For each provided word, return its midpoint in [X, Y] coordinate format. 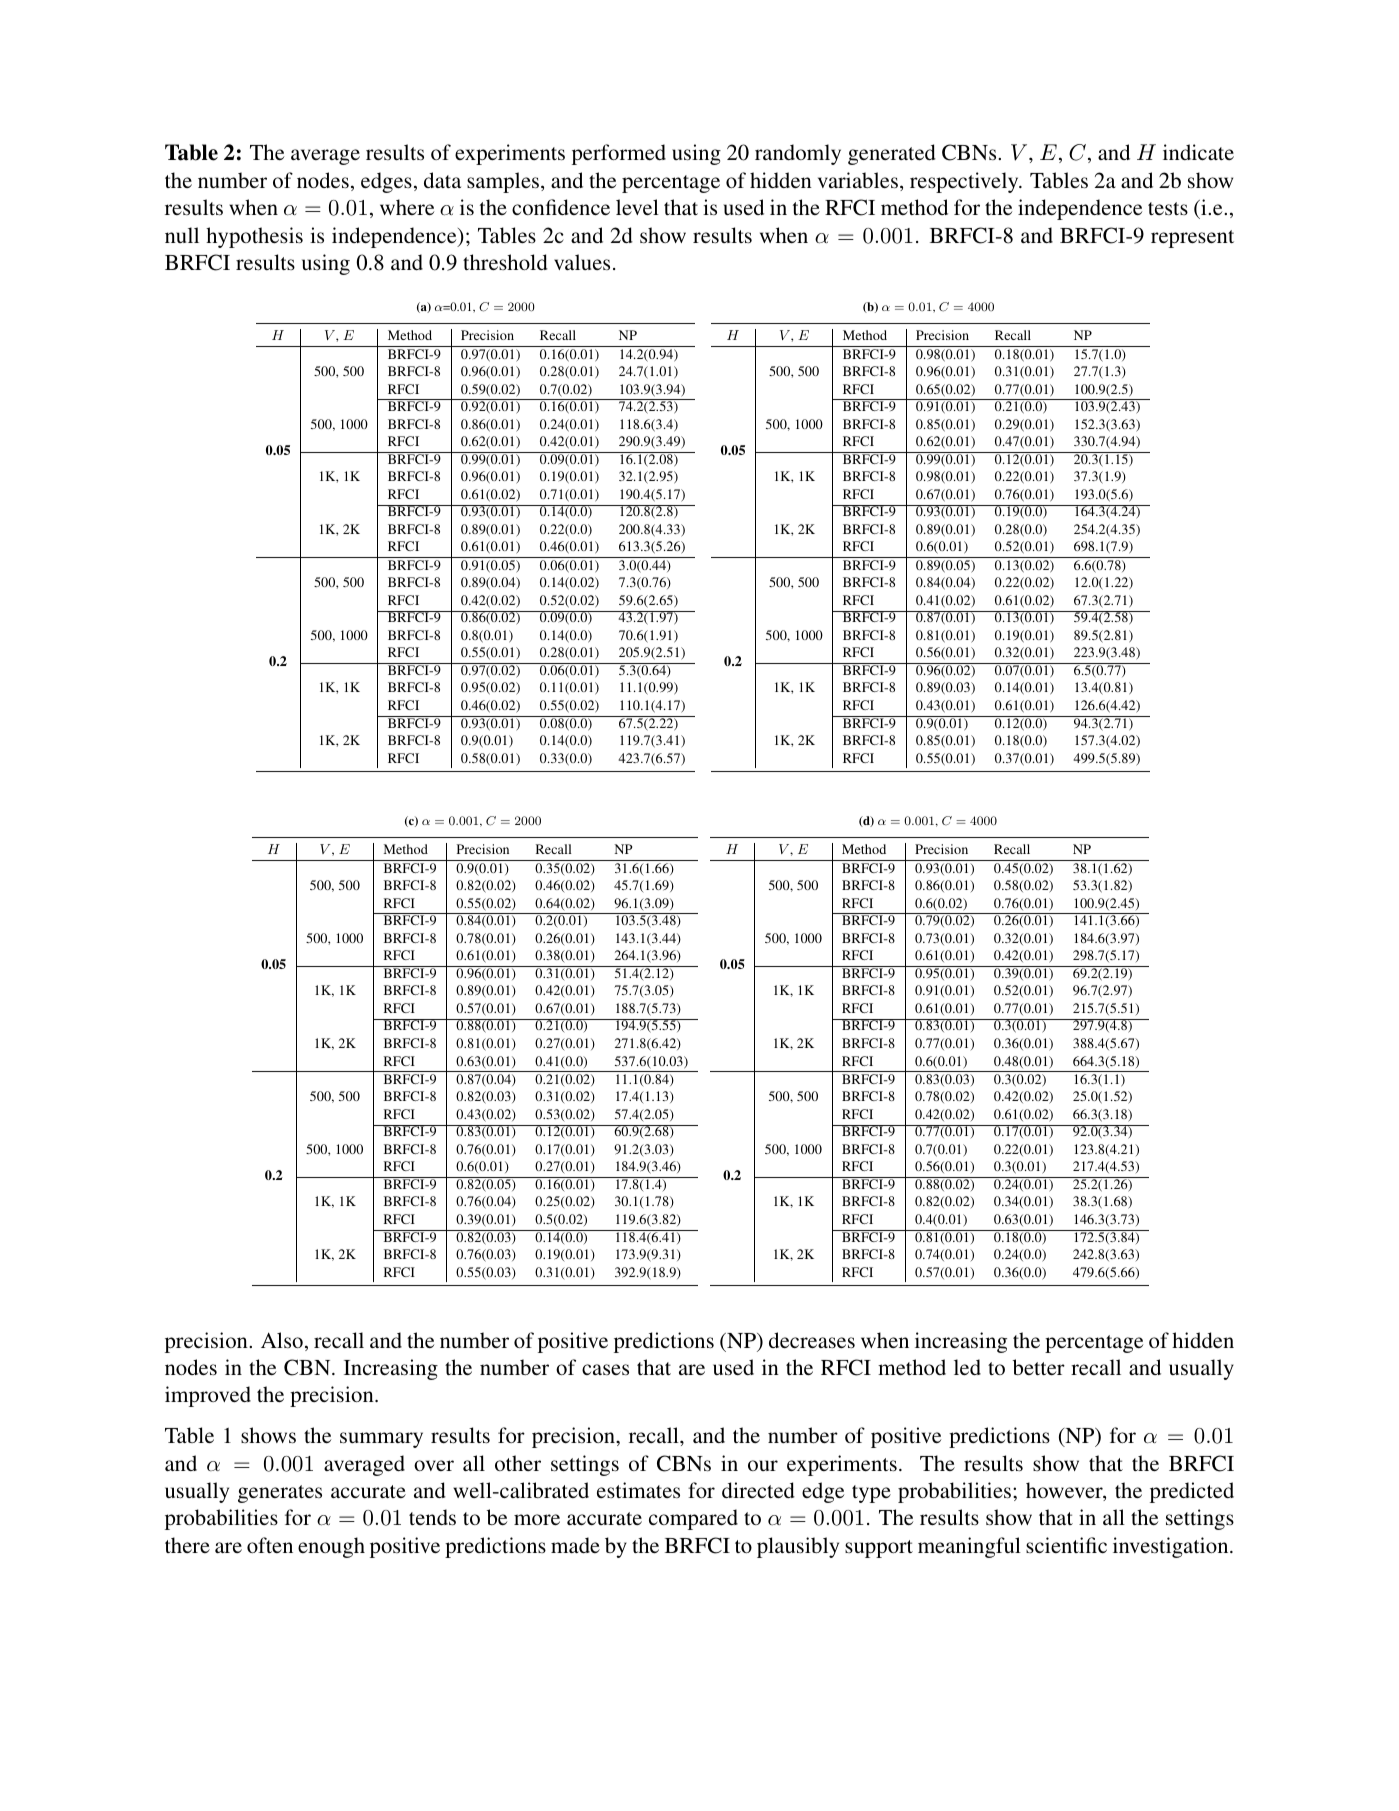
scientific [1066, 1545]
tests [1168, 208]
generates [280, 1494]
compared [693, 1519]
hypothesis [254, 237]
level [637, 207]
